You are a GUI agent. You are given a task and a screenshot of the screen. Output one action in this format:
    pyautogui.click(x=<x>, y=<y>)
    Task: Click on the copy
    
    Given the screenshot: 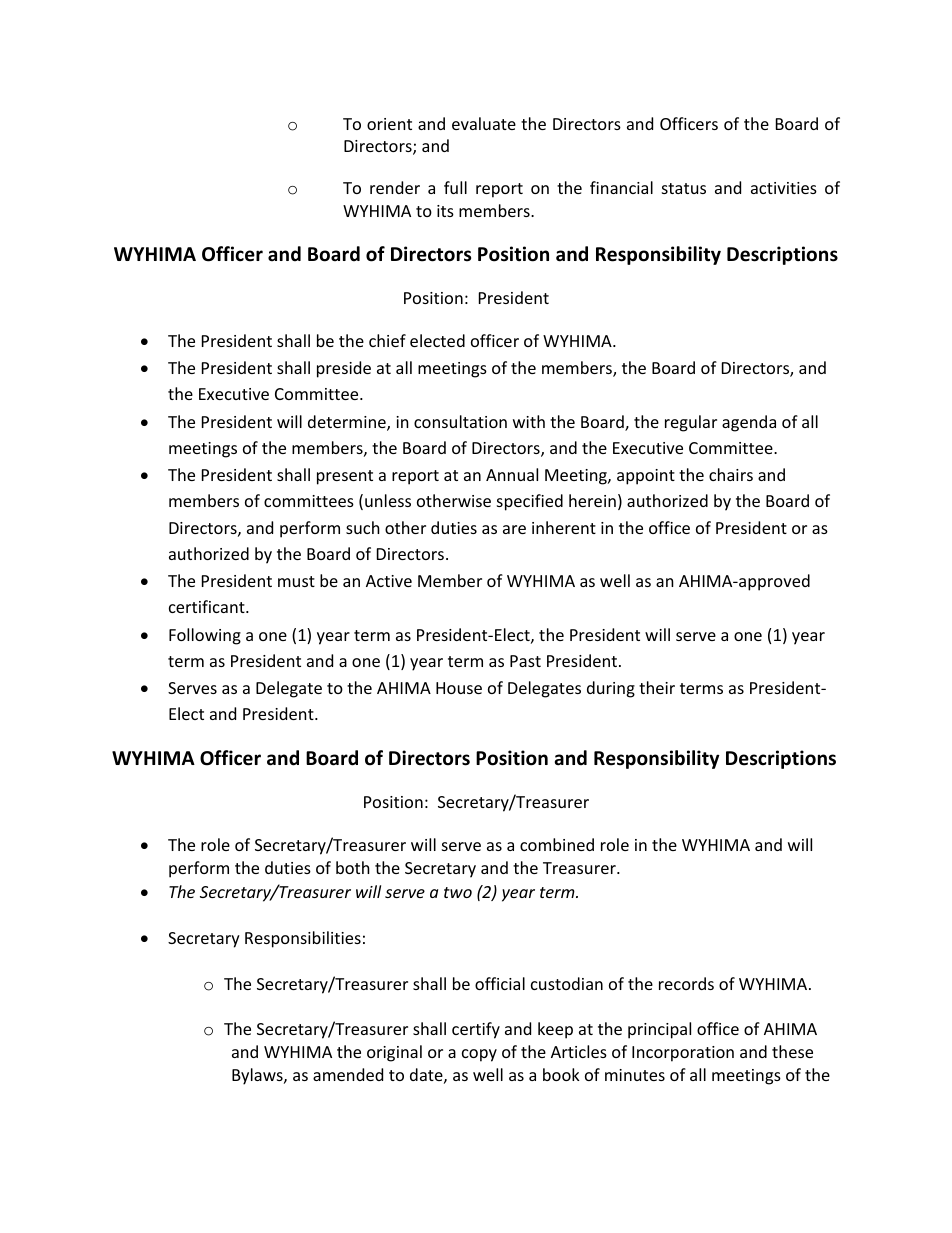 What is the action you would take?
    pyautogui.click(x=479, y=1055)
